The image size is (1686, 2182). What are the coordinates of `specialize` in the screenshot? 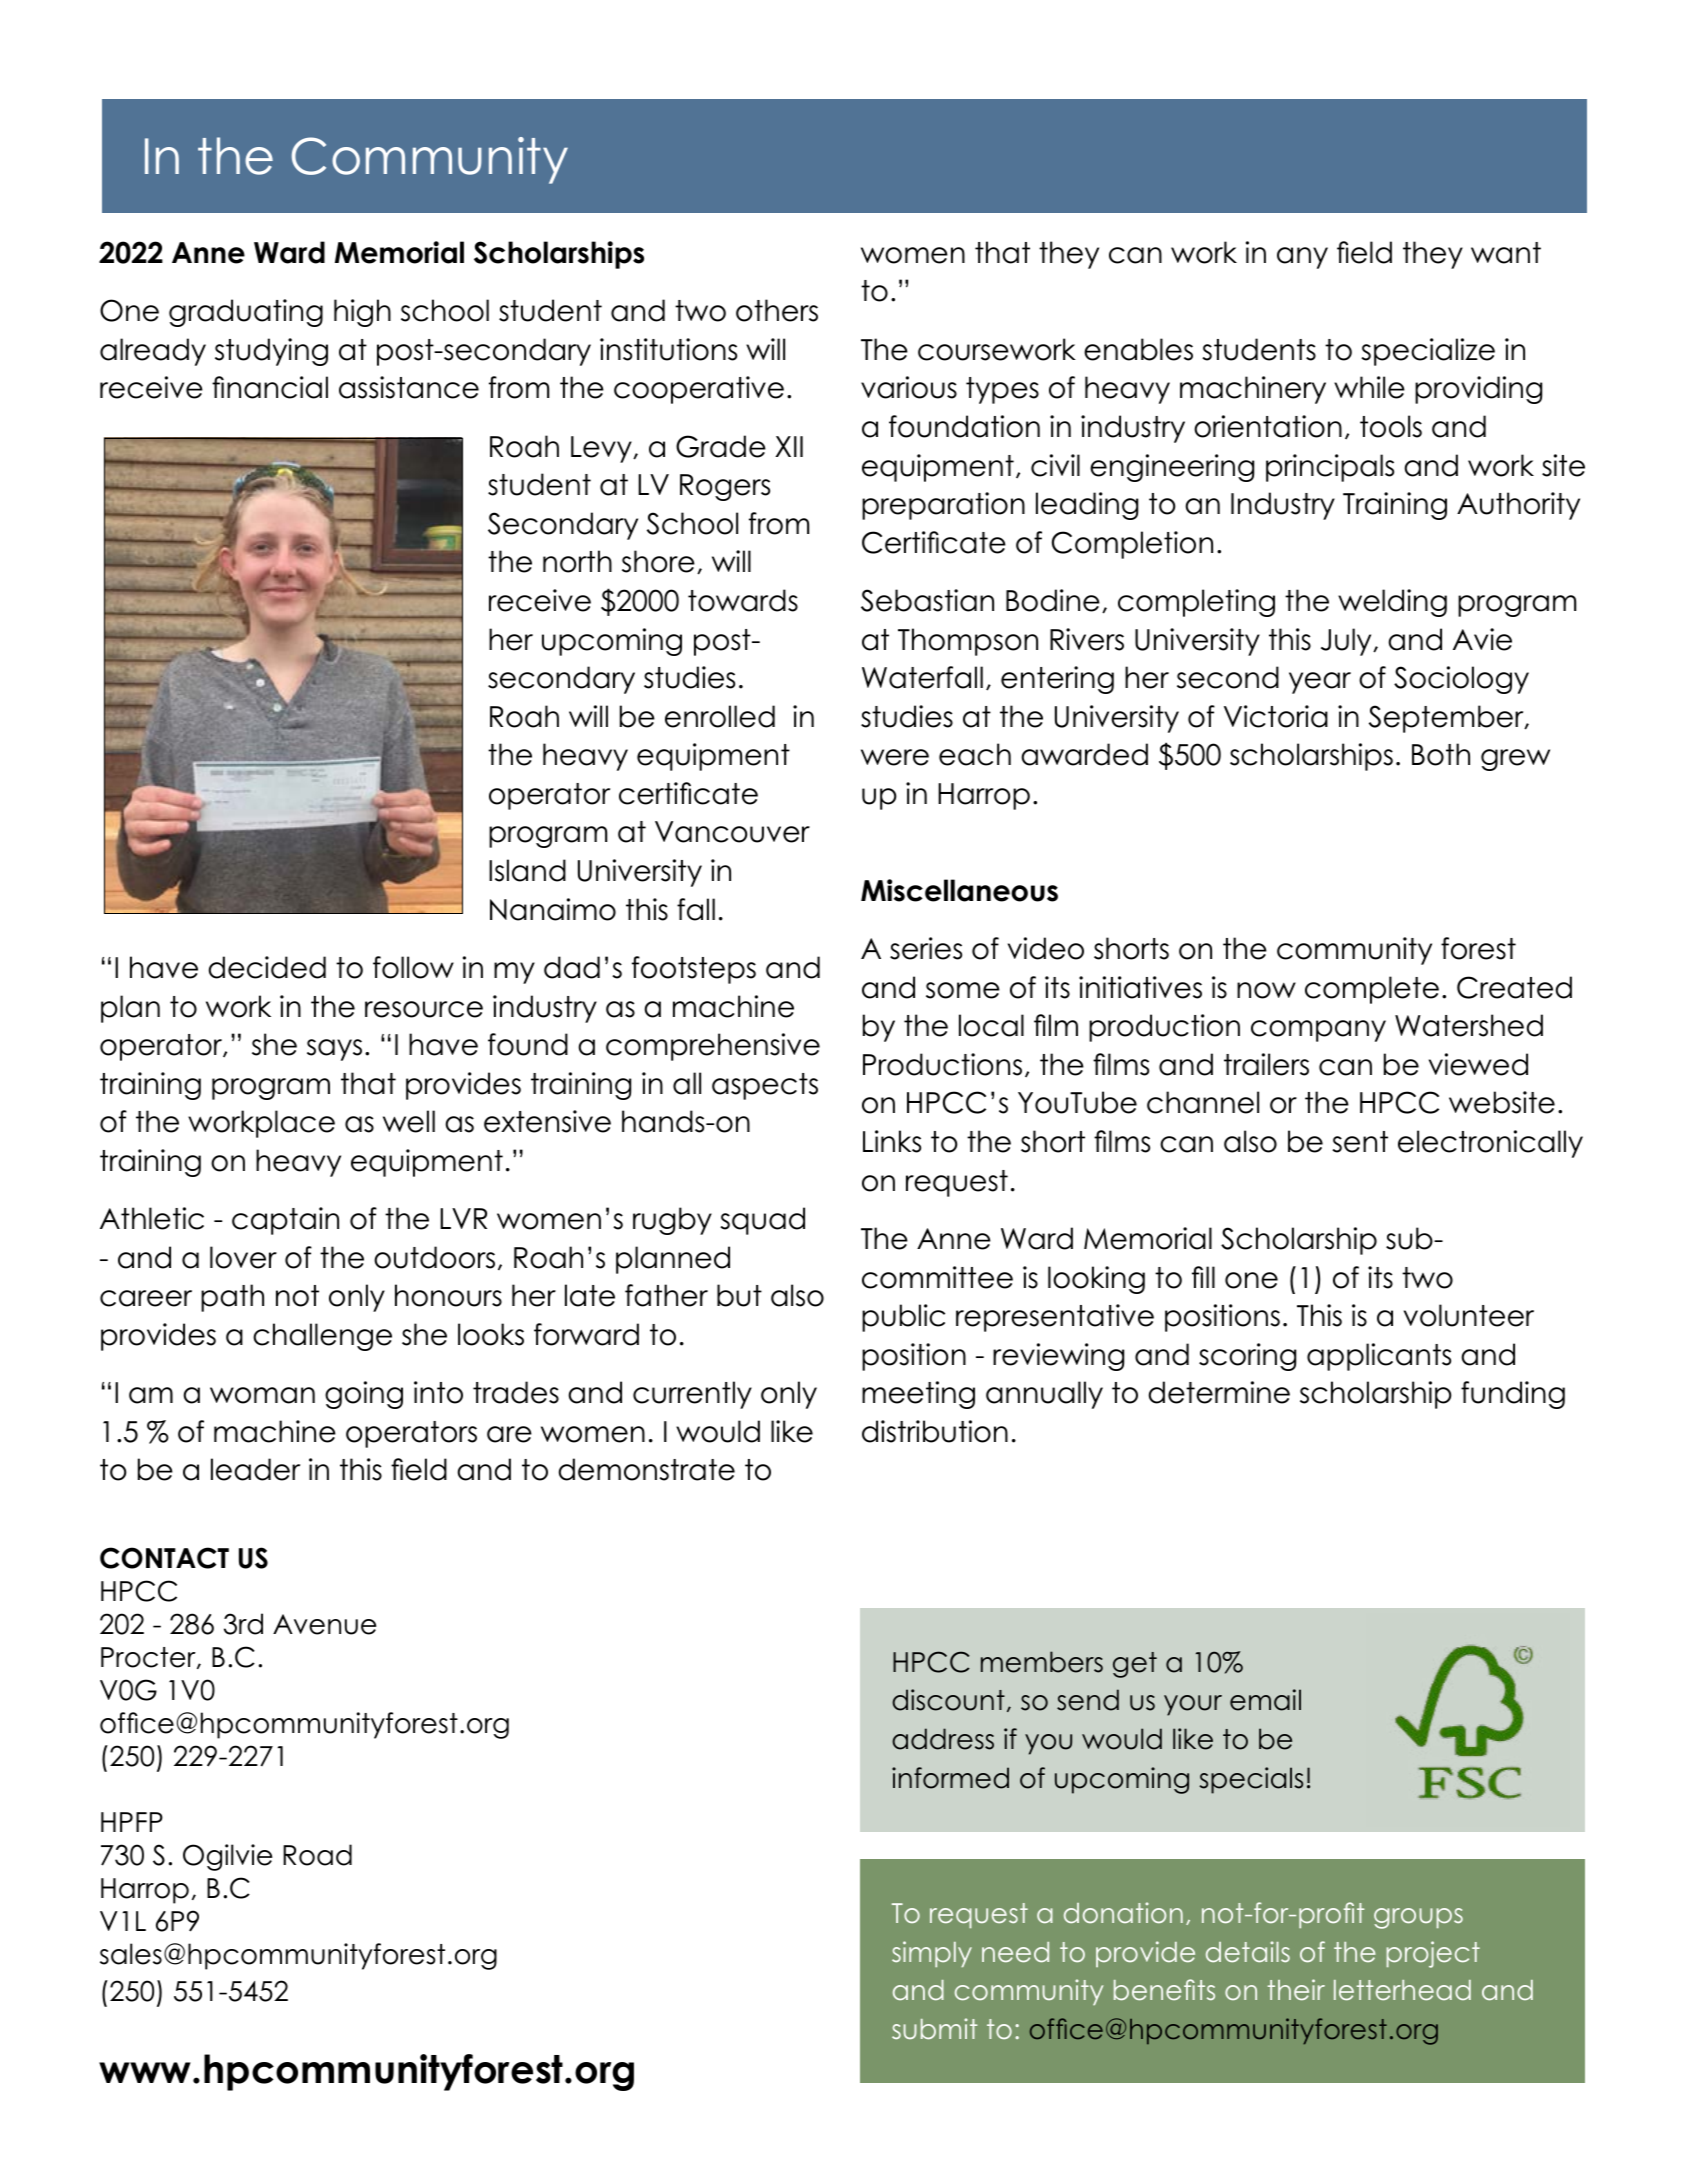 It's located at (1428, 352).
